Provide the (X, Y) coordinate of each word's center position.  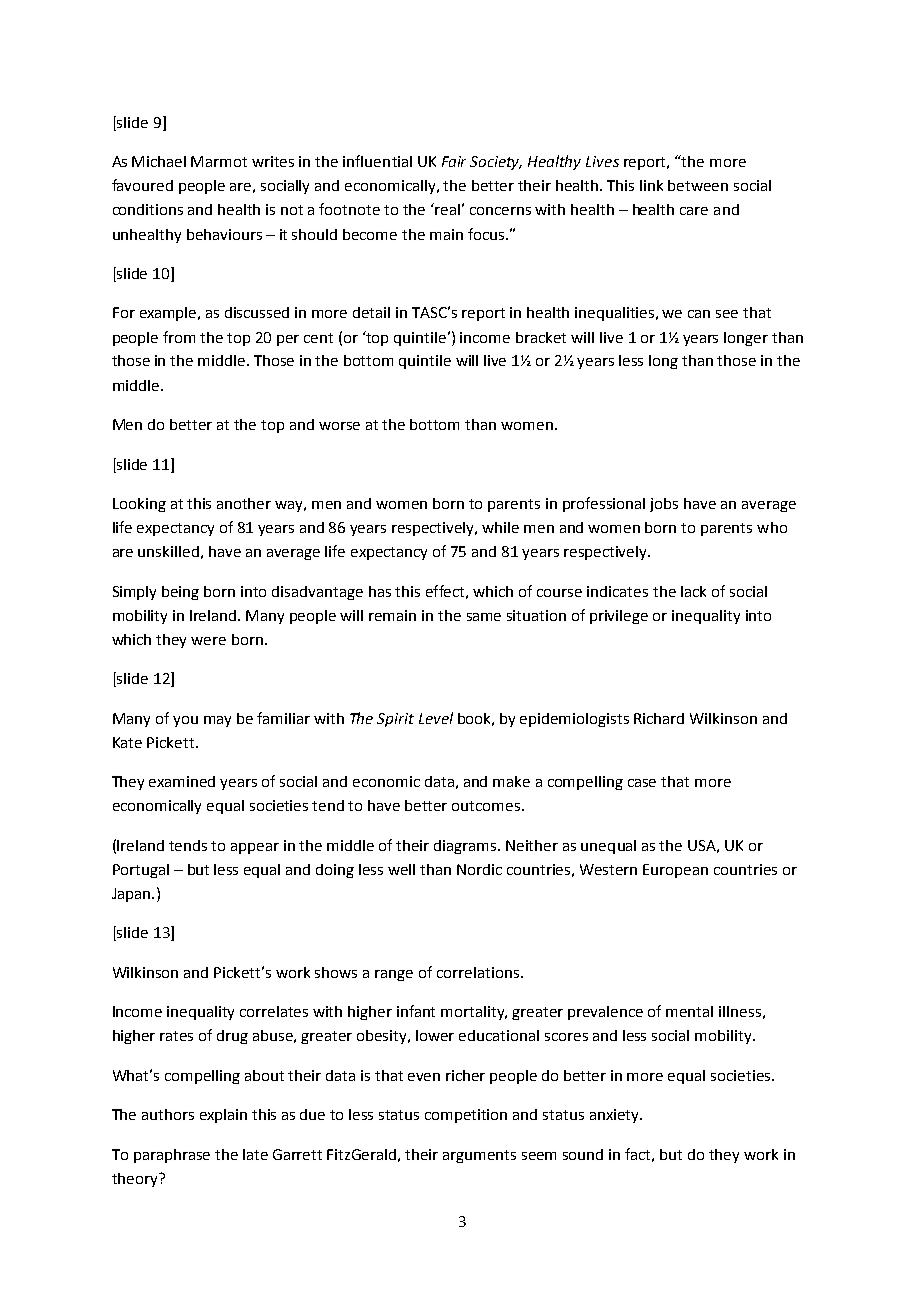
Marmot (219, 161)
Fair (454, 161)
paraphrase (172, 1156)
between (698, 185)
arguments (479, 1156)
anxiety (615, 1116)
